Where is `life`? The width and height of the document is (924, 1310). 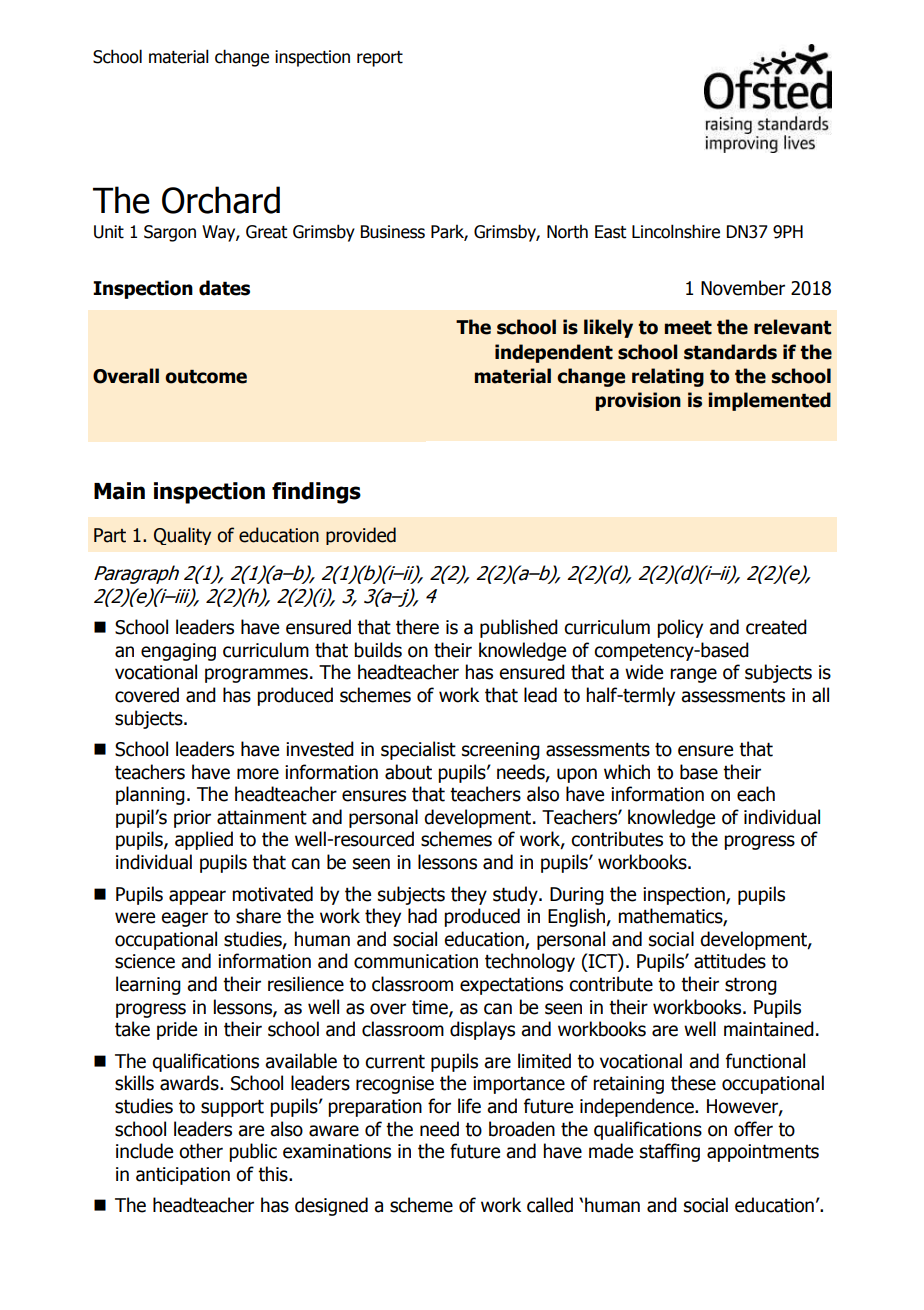 life is located at coordinates (469, 1106).
